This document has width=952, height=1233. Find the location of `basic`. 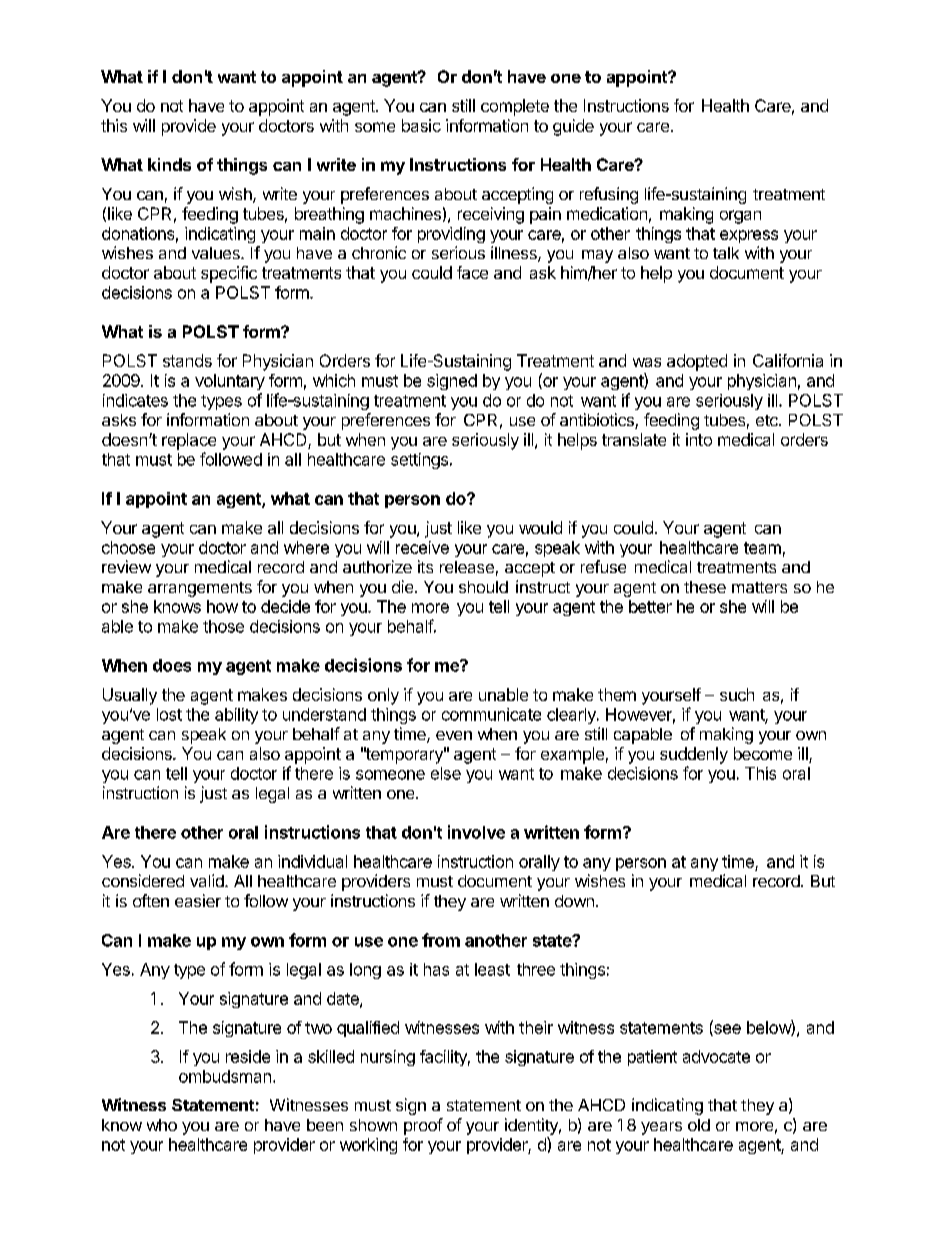

basic is located at coordinates (421, 125).
